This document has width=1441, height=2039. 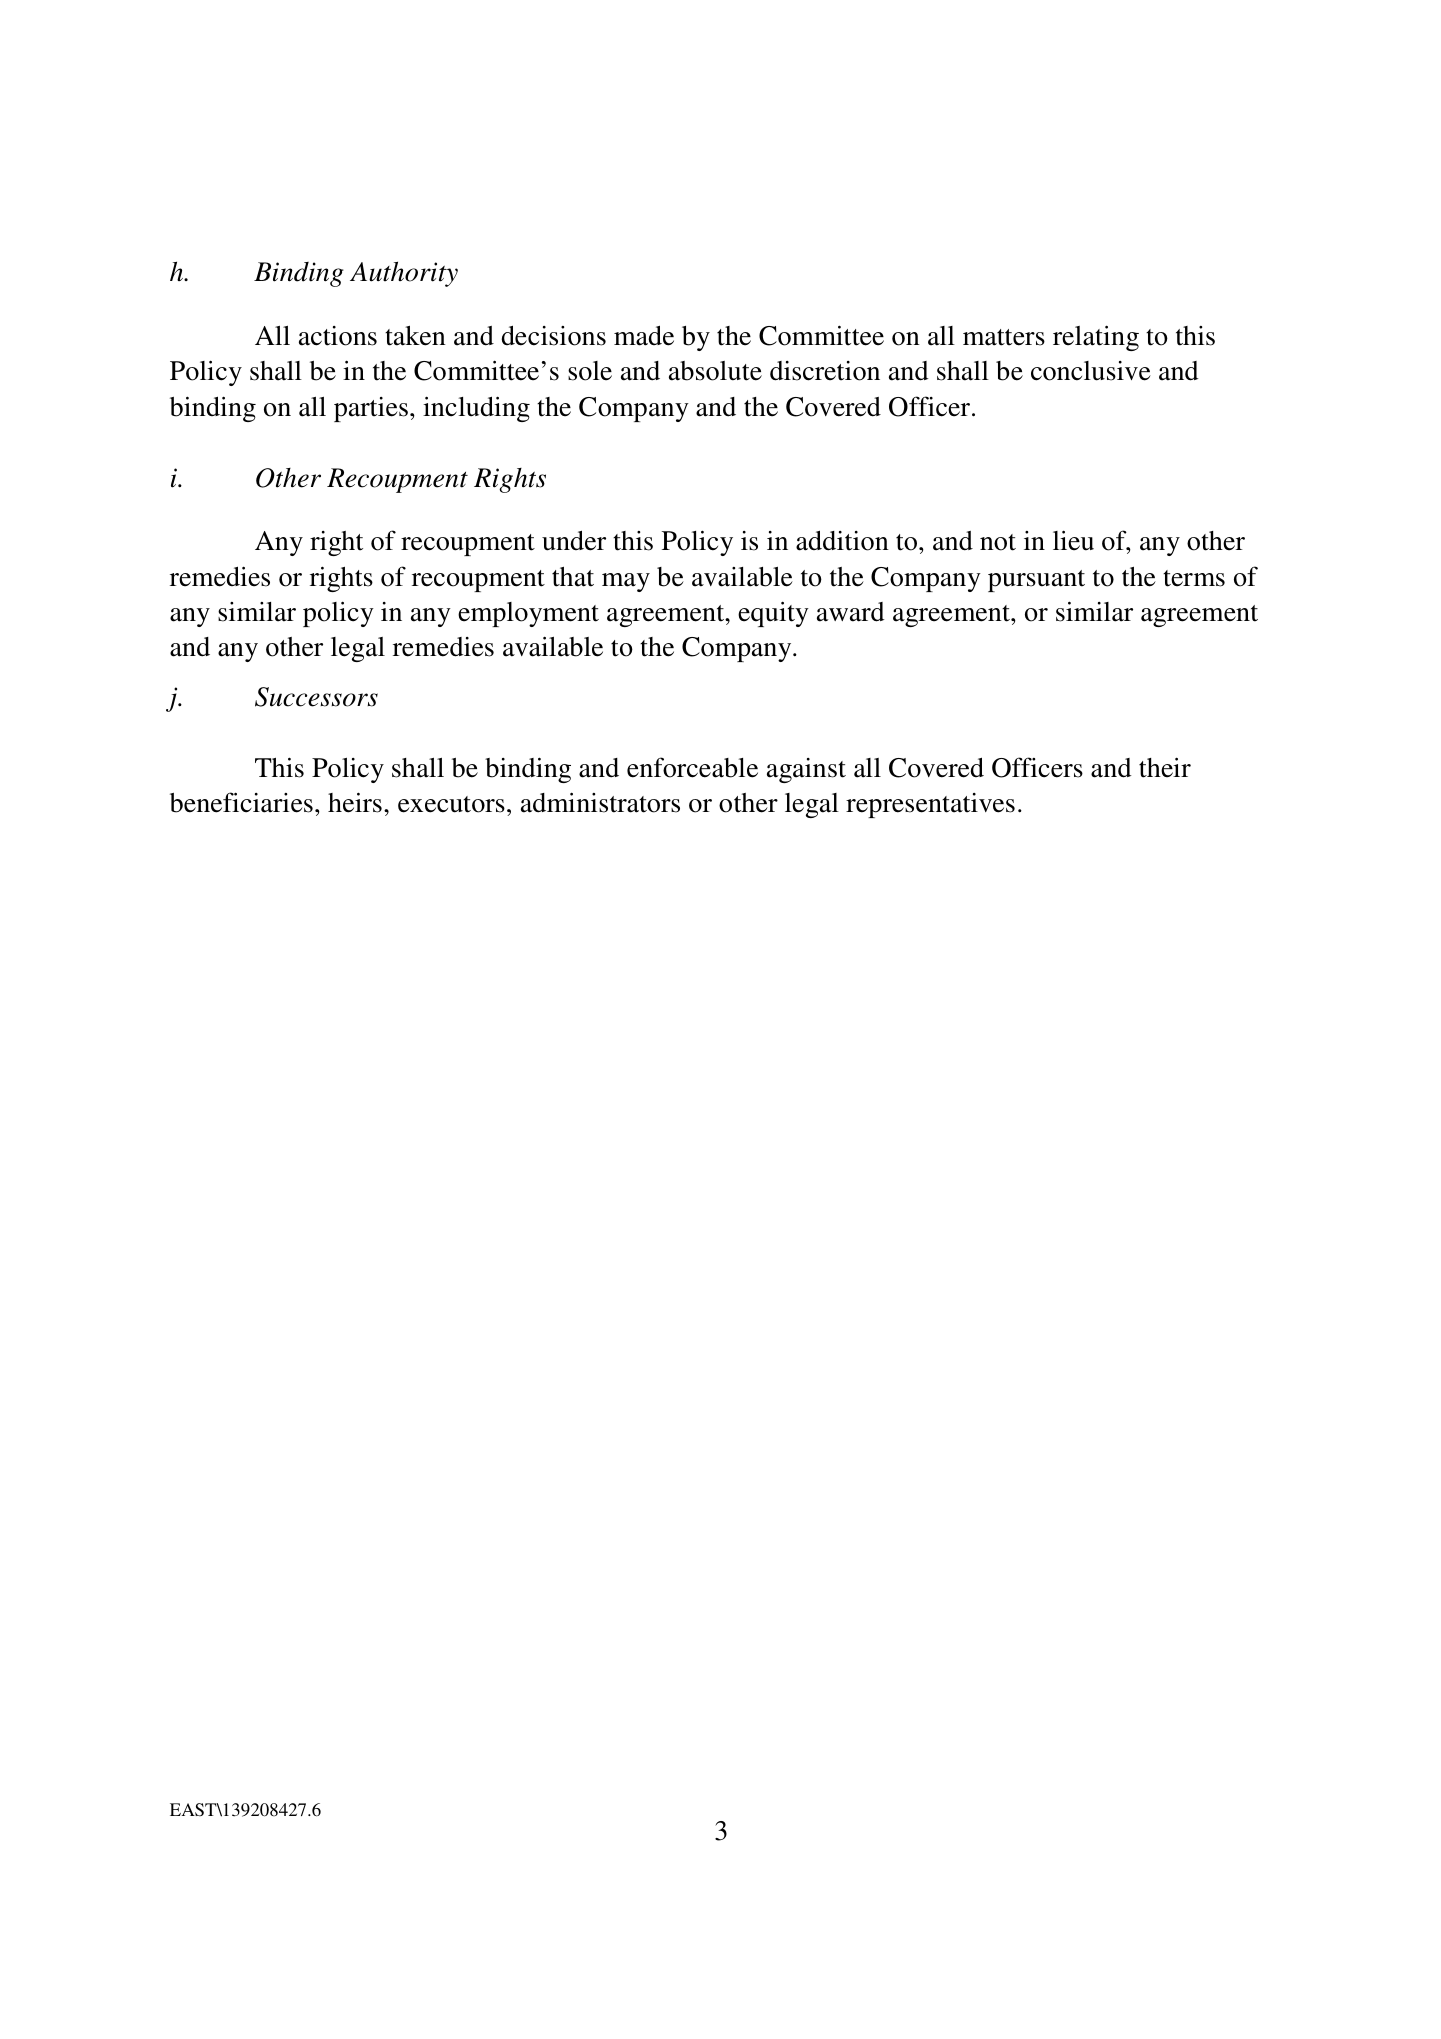 What do you see at coordinates (644, 336) in the document?
I see `made` at bounding box center [644, 336].
